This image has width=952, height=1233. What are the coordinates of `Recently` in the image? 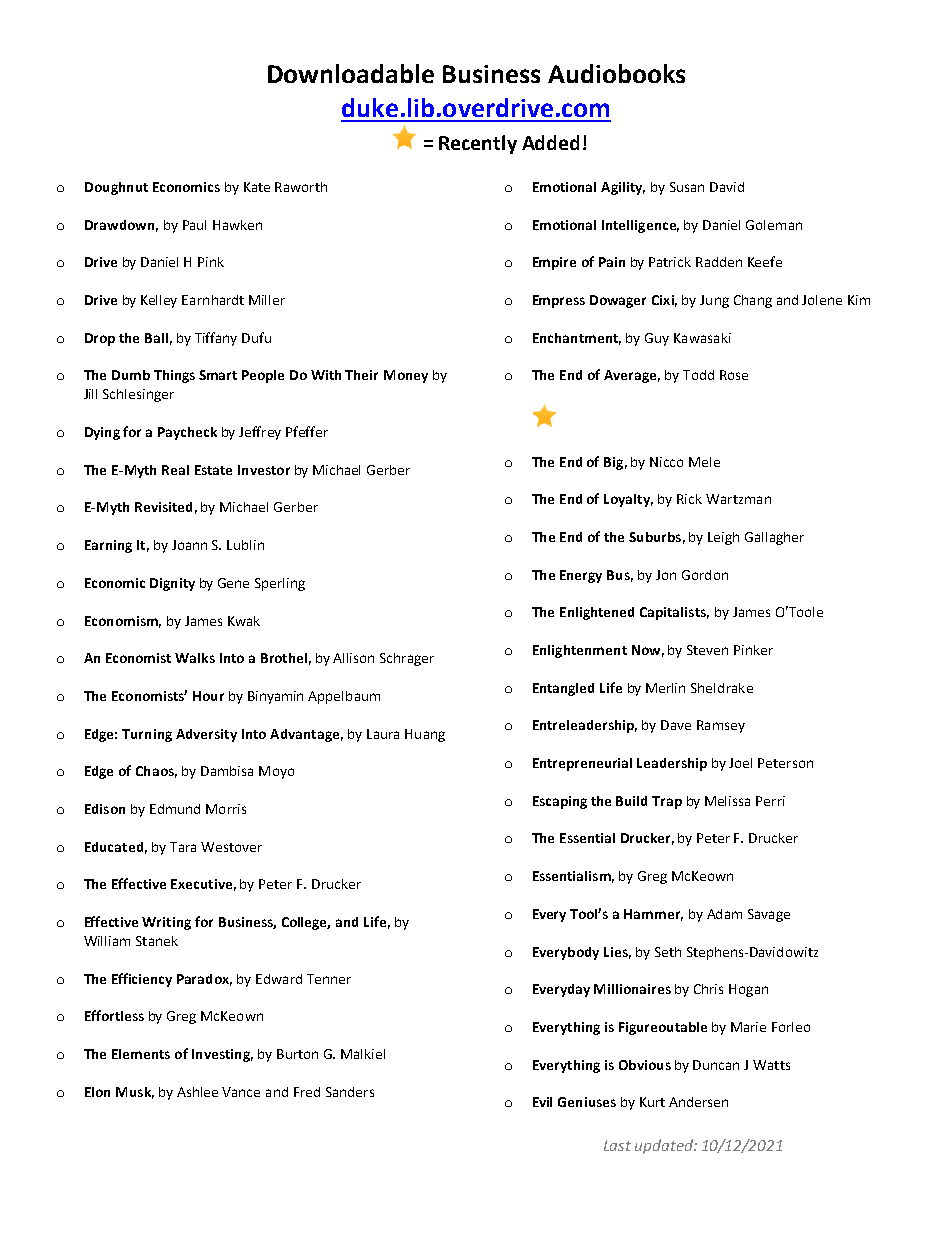 It's located at (478, 144).
